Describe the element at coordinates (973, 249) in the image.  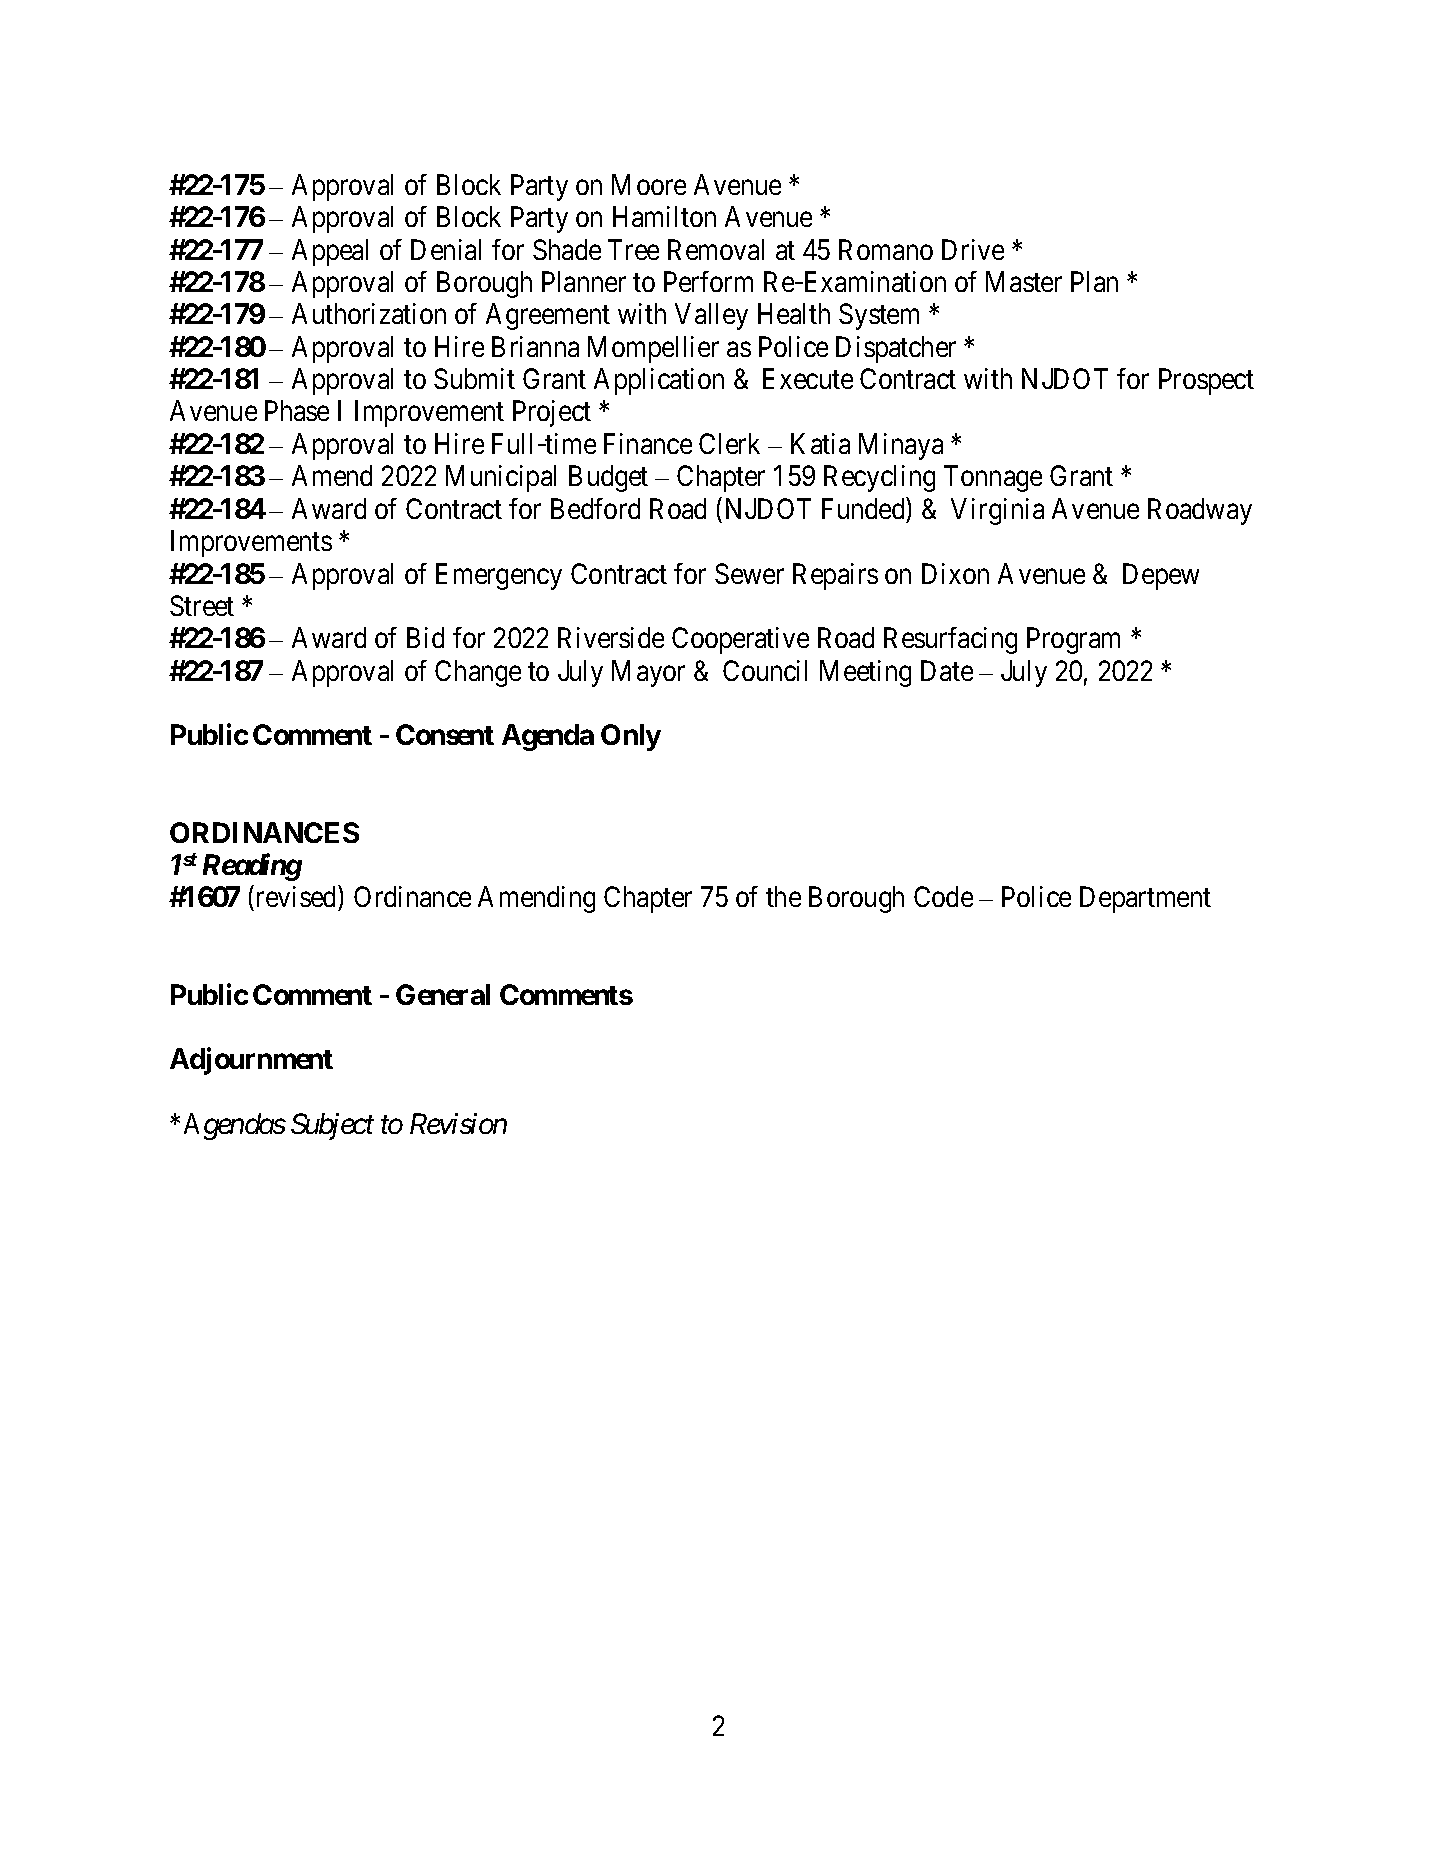
I see `Drive` at that location.
